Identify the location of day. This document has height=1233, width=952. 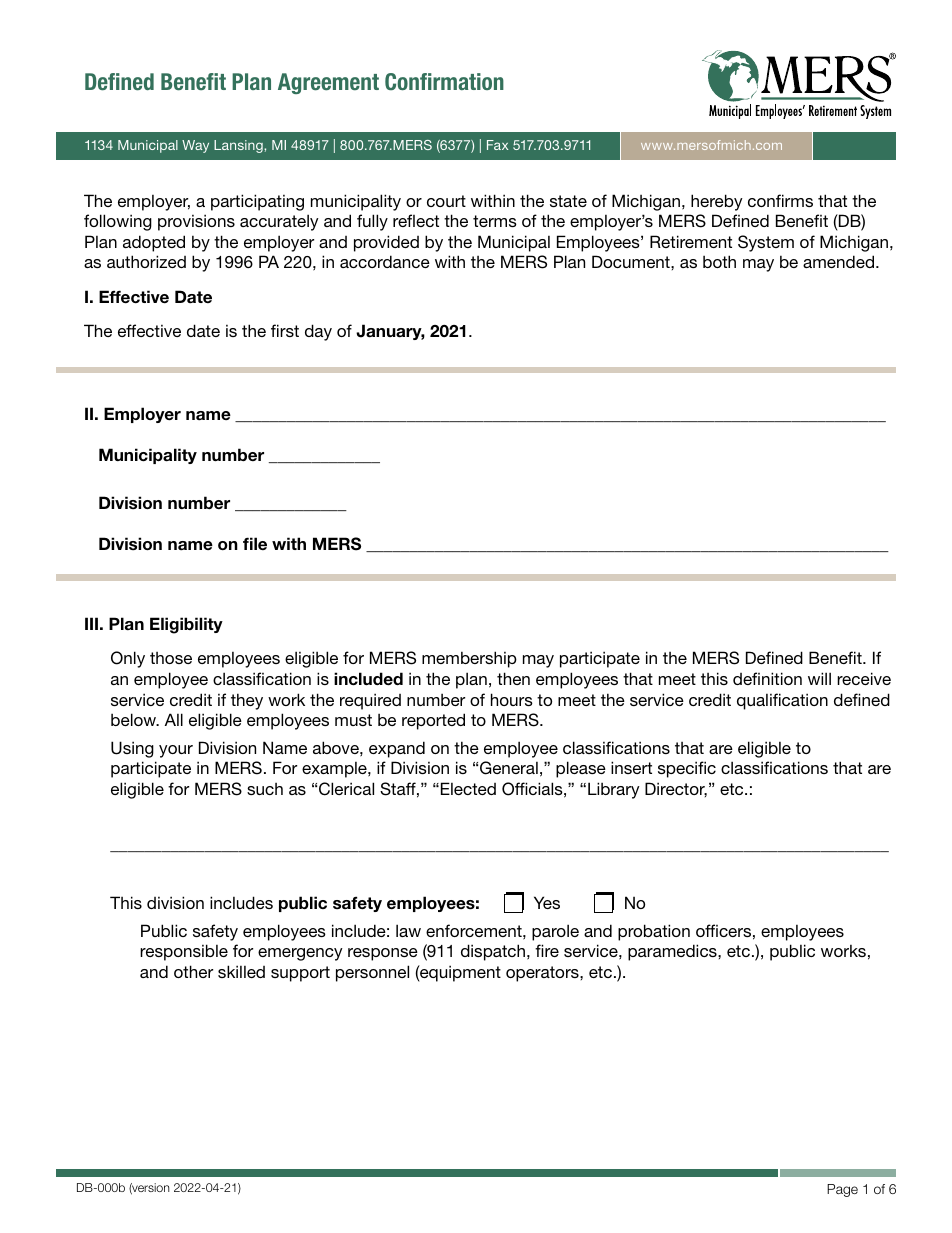
(318, 332).
